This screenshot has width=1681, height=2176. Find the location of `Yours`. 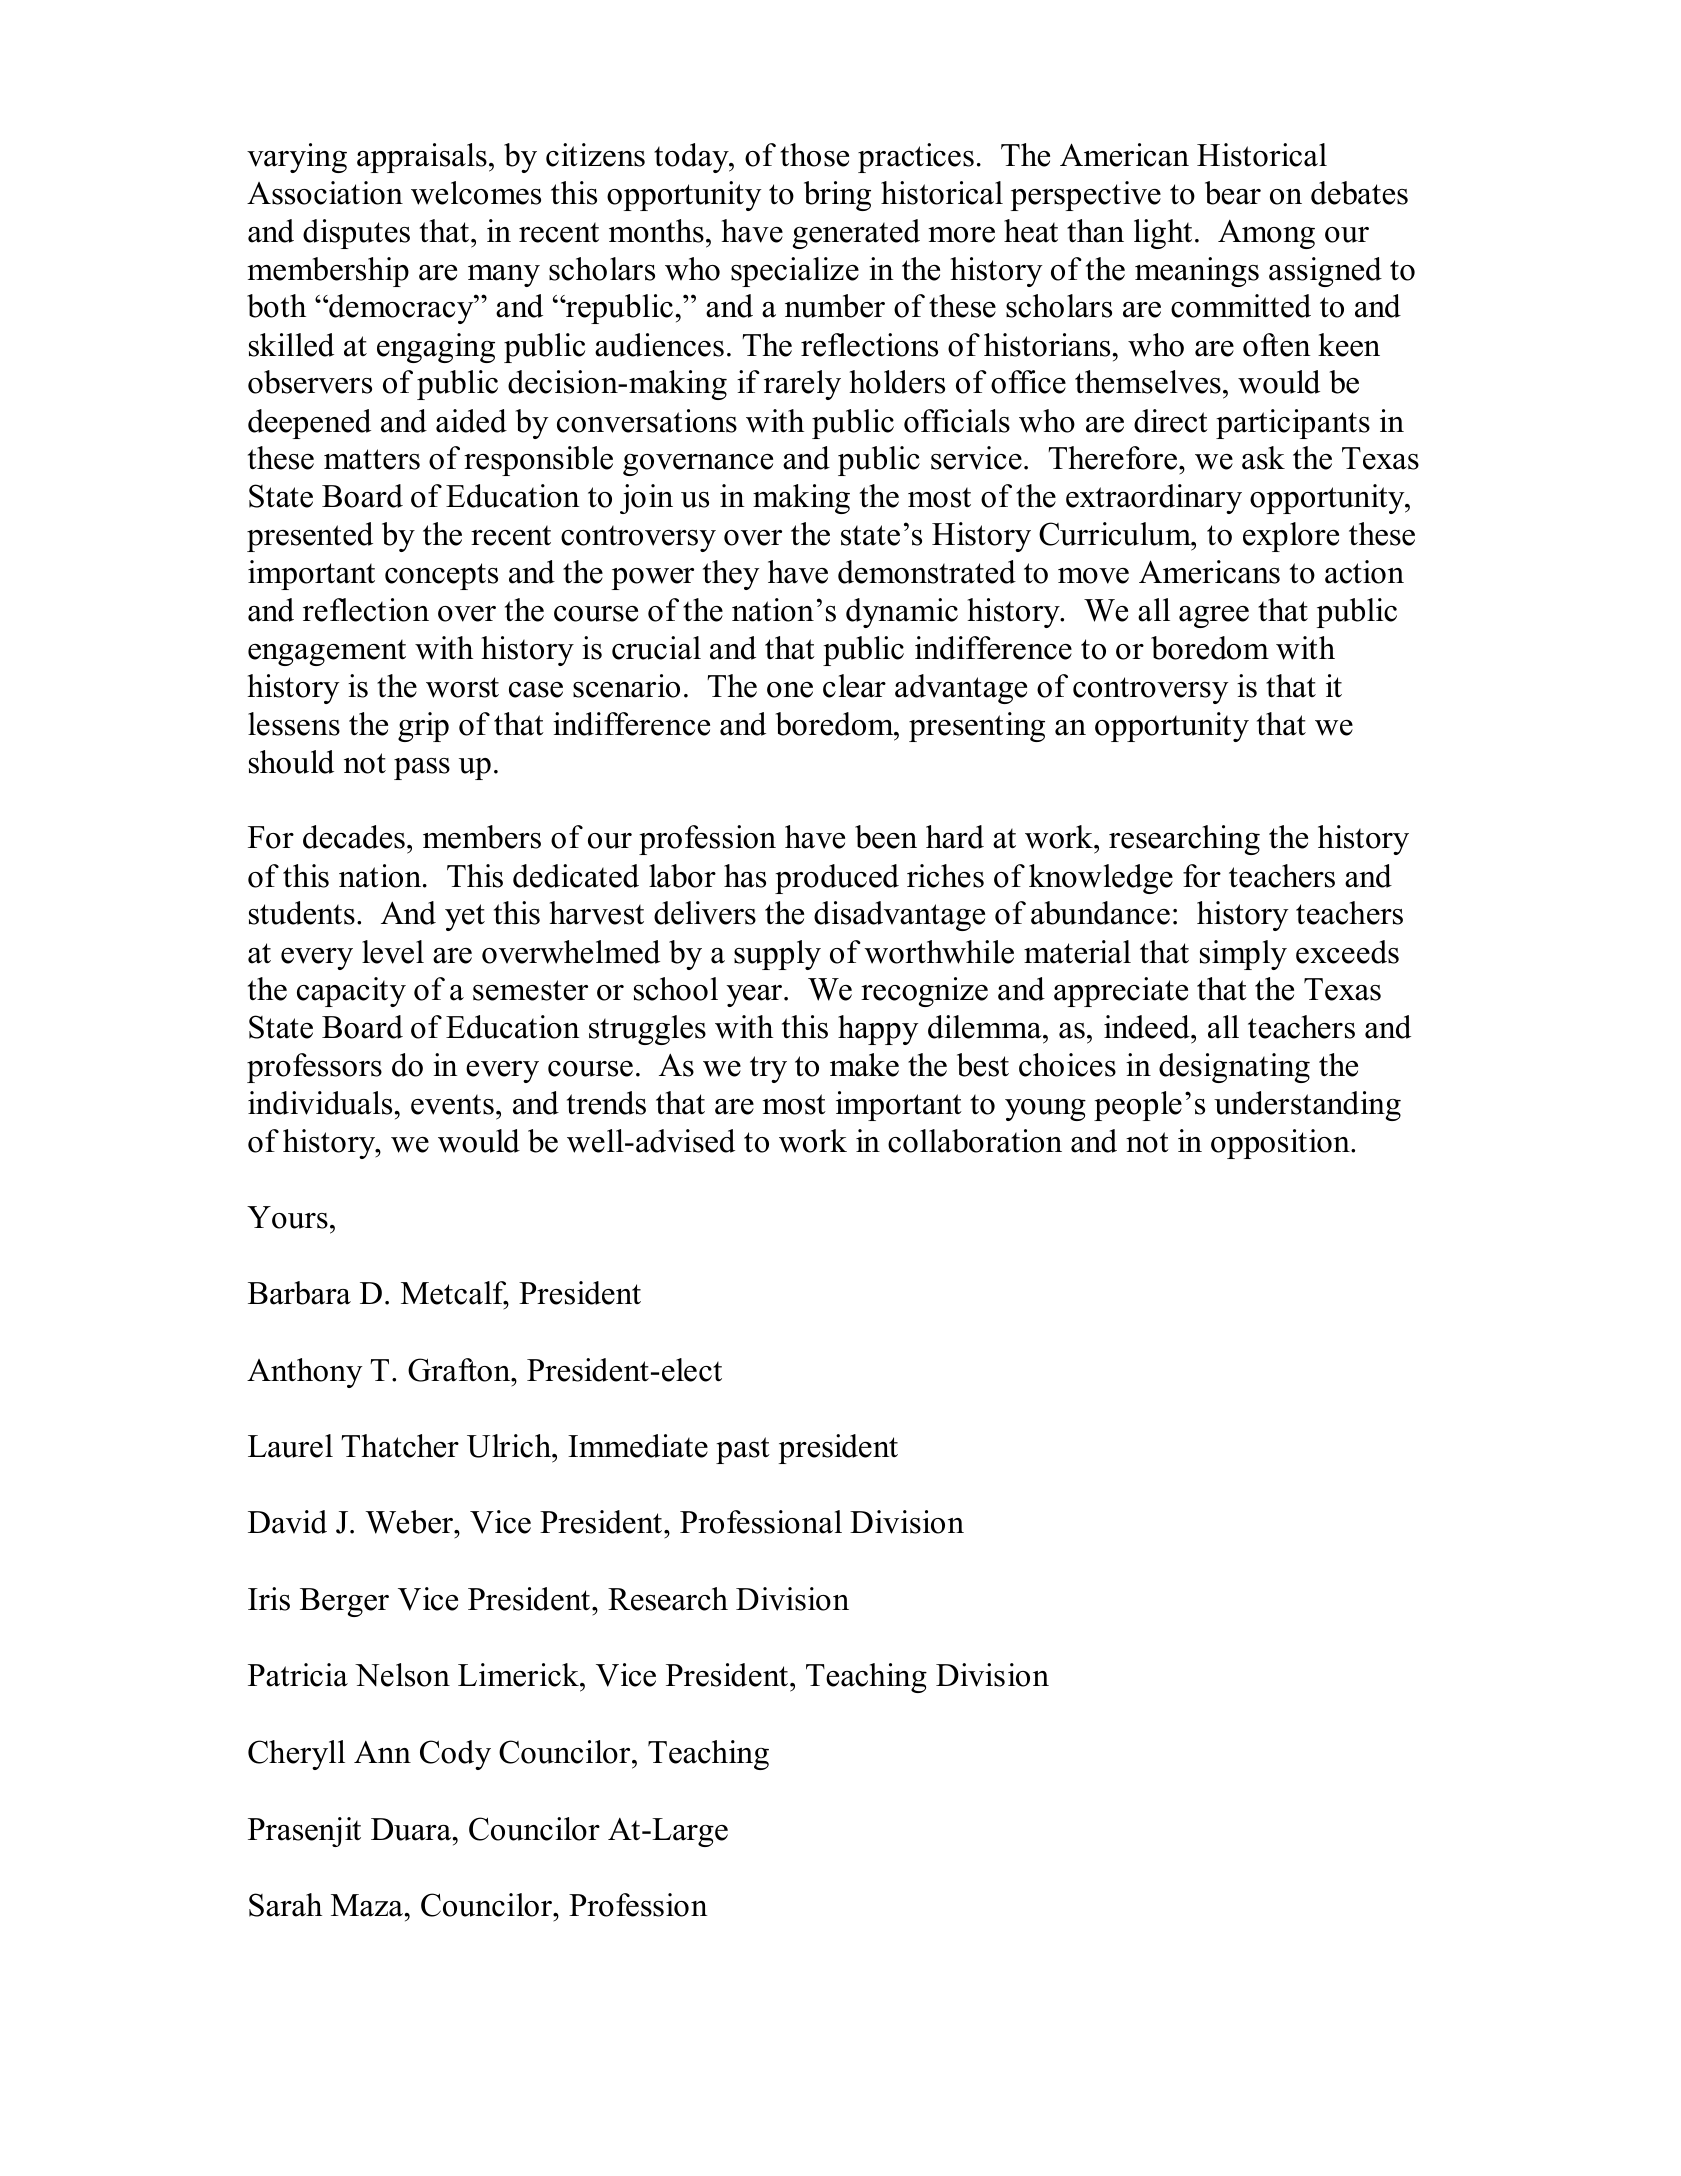

Yours is located at coordinates (287, 1217).
